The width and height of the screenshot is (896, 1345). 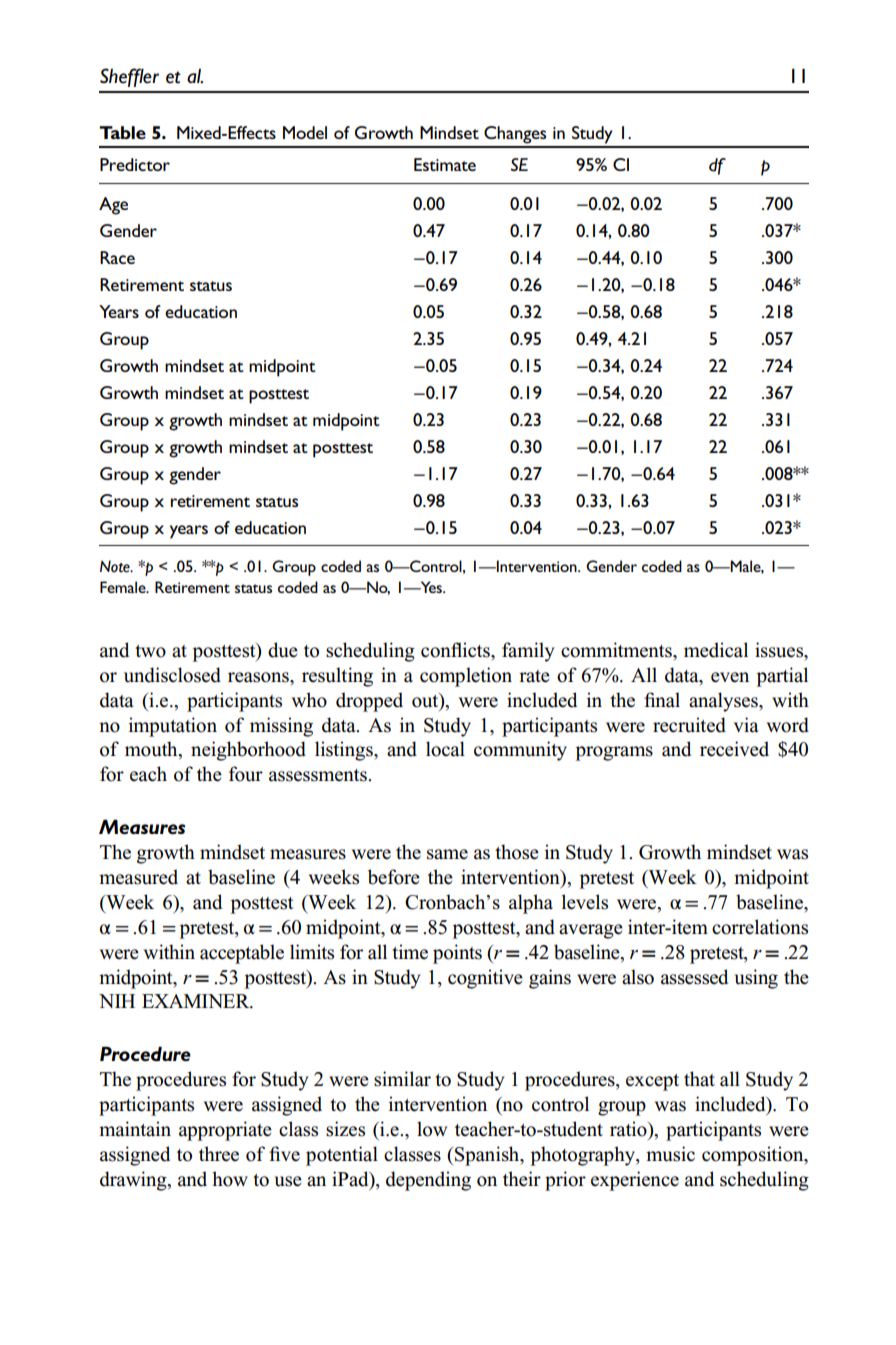 I want to click on four, so click(x=246, y=774).
